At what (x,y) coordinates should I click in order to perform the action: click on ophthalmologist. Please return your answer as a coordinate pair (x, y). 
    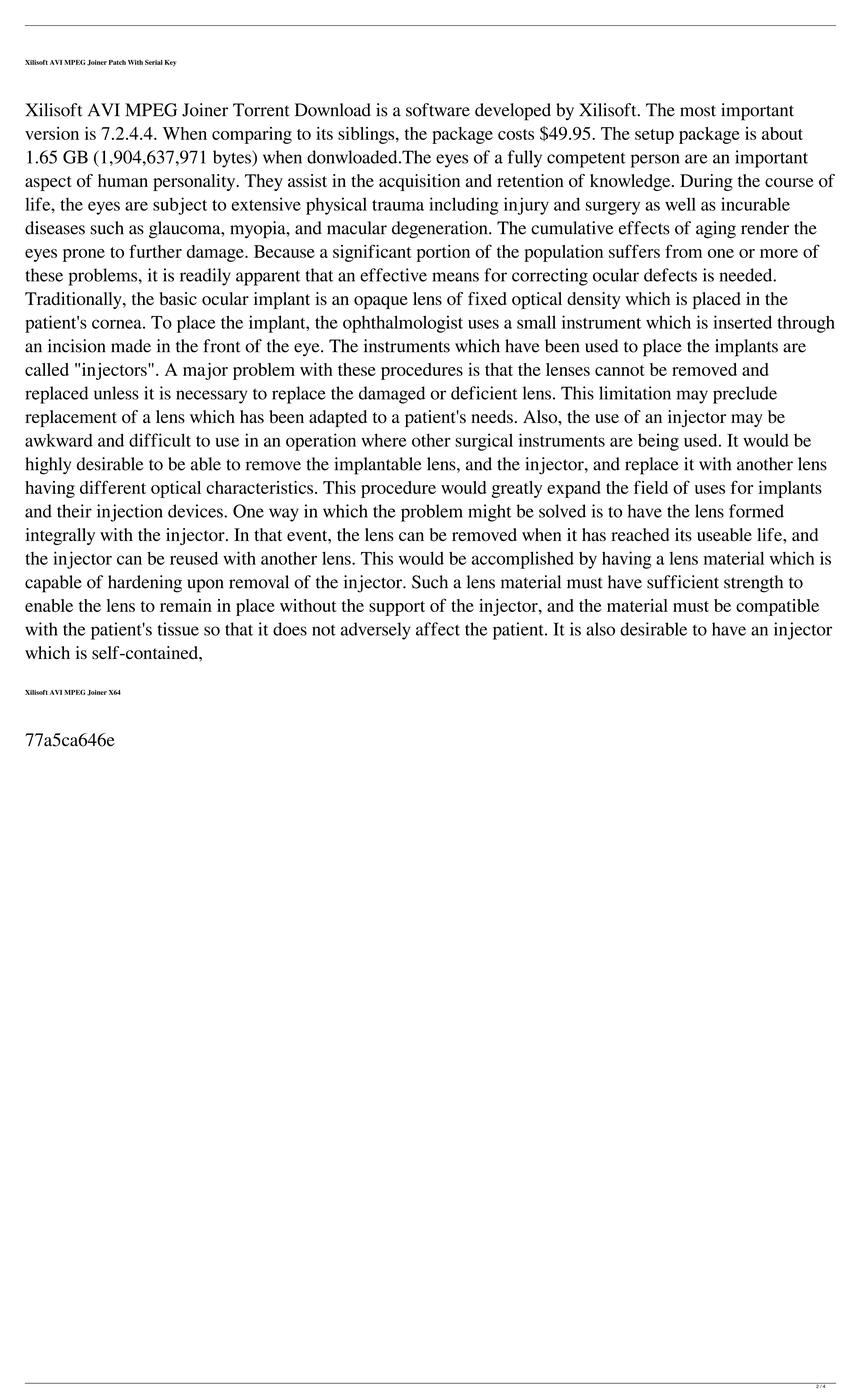
    Looking at the image, I should click on (403, 324).
